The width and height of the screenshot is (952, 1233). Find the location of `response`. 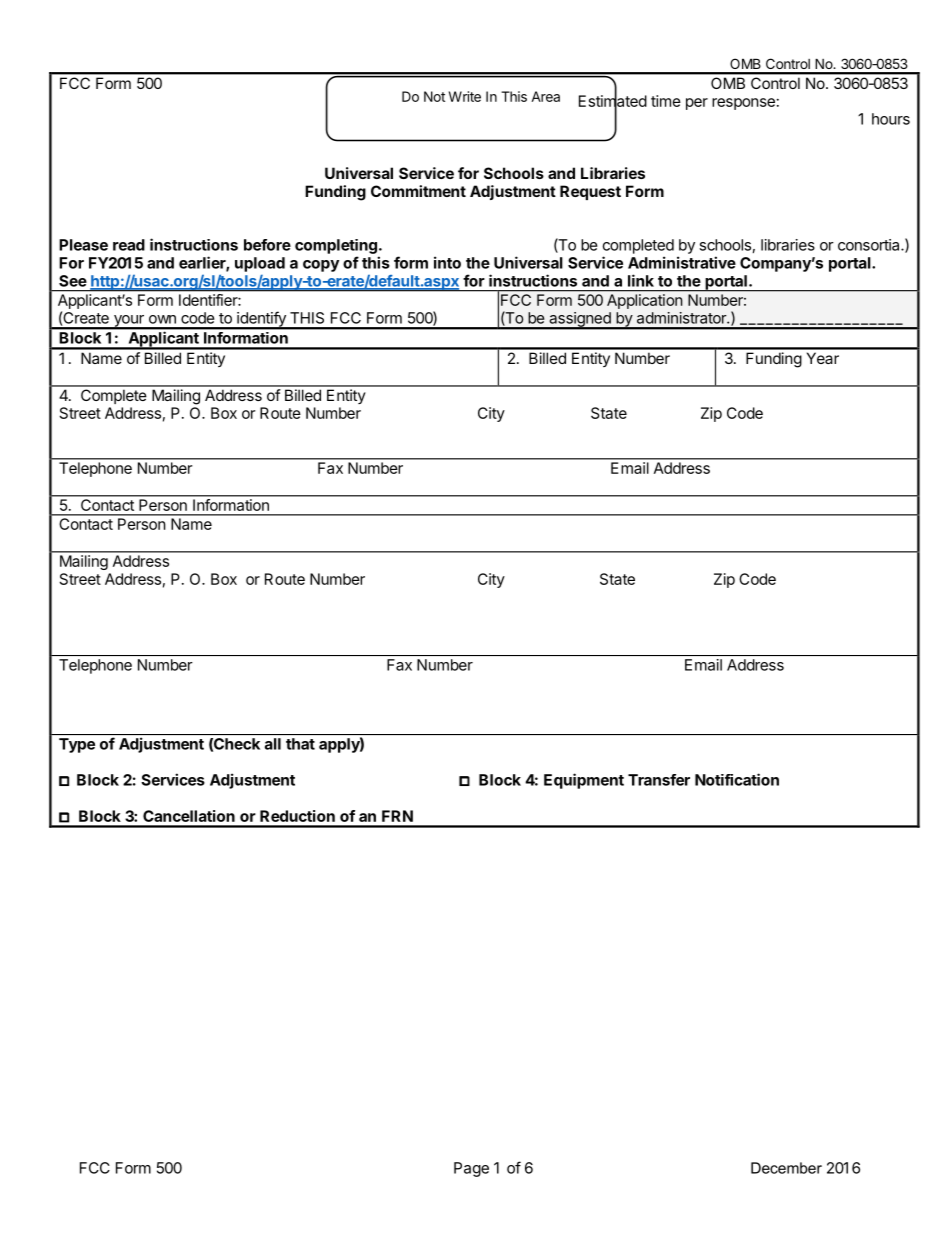

response is located at coordinates (743, 104).
